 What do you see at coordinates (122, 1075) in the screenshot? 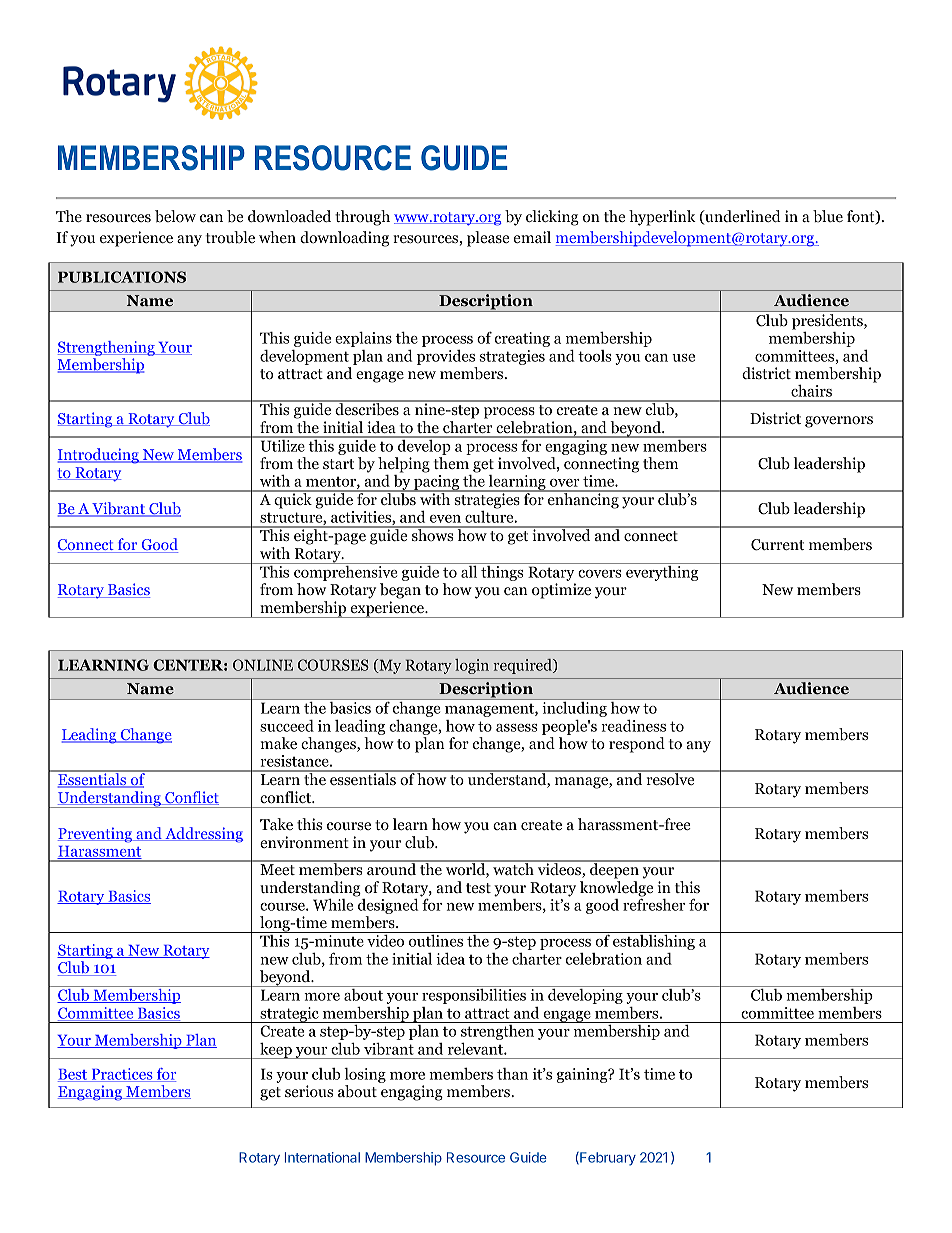
I see `Practices` at bounding box center [122, 1075].
